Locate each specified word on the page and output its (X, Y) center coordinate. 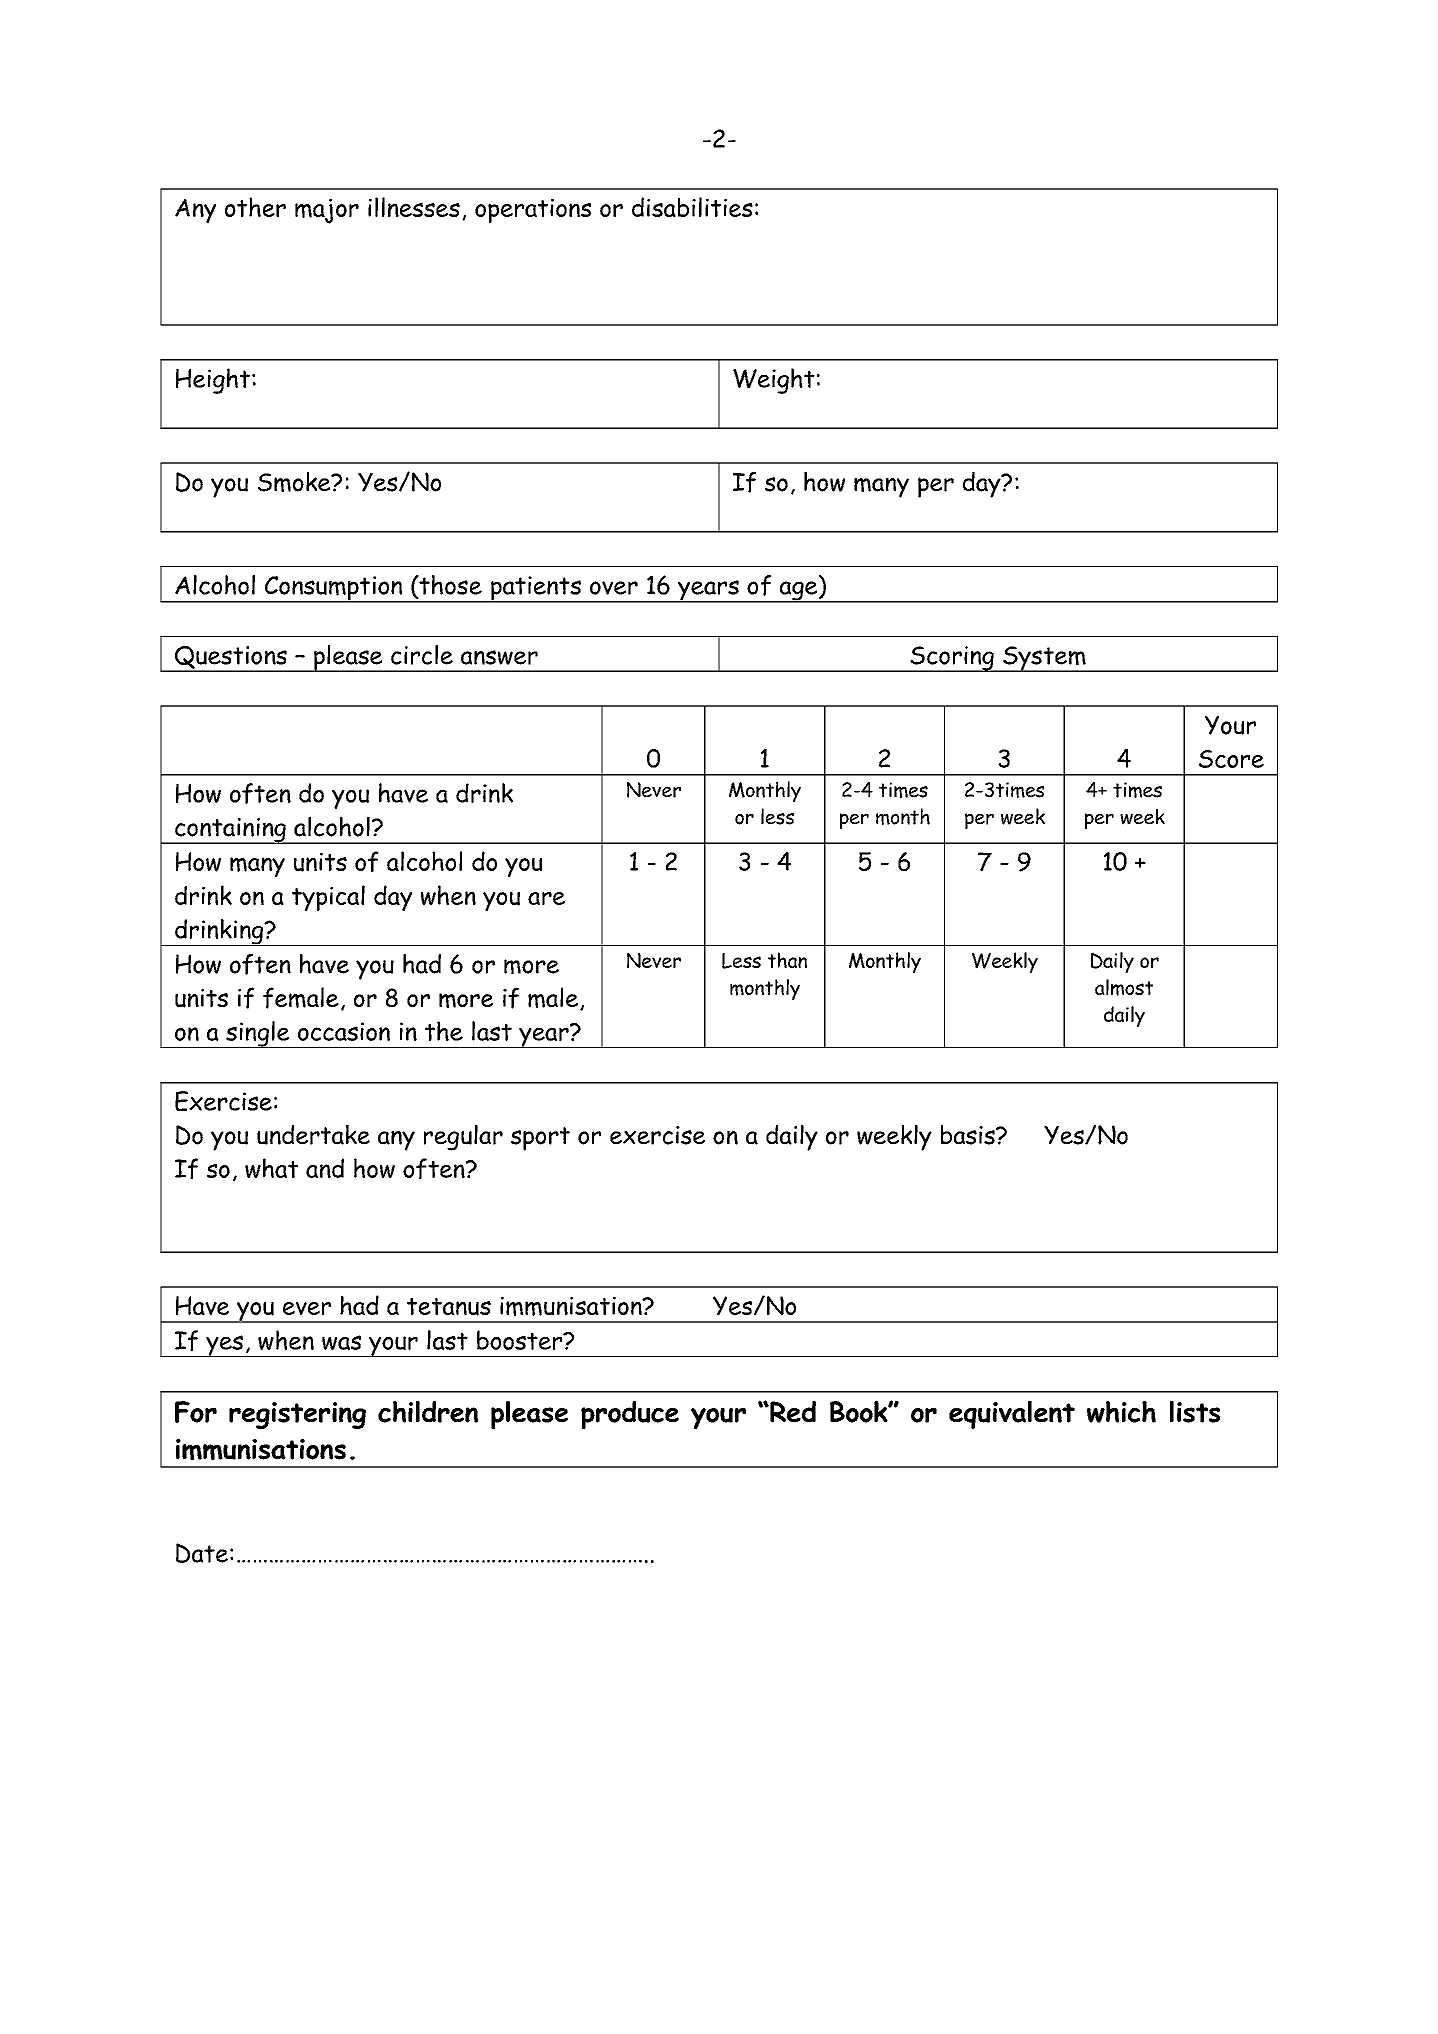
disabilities (692, 207)
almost (1124, 987)
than (787, 960)
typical (328, 898)
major (327, 211)
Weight (774, 381)
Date (202, 1553)
